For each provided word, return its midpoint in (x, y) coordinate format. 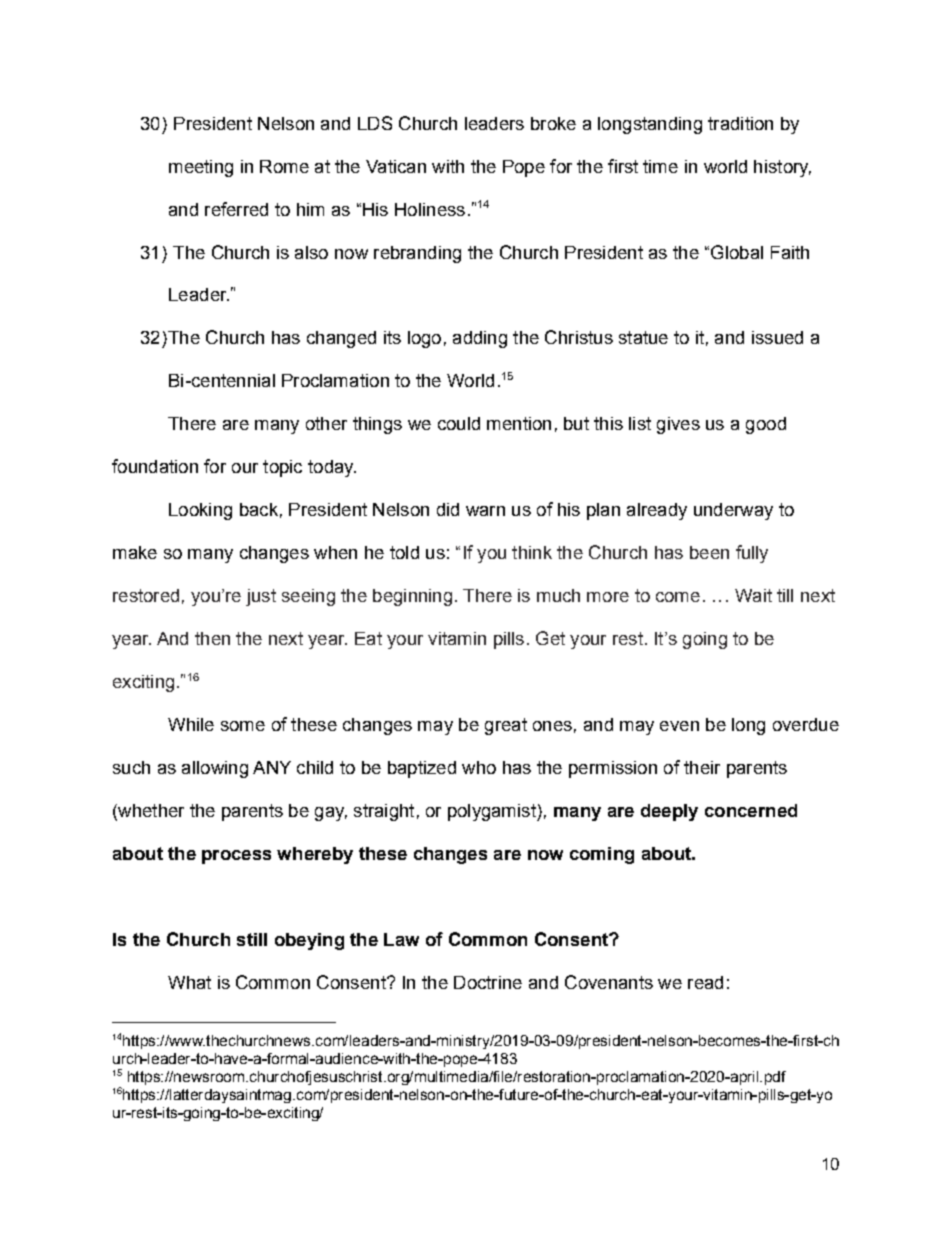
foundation (155, 466)
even (679, 726)
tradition (740, 123)
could (459, 423)
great (506, 726)
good (766, 425)
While (191, 724)
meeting (201, 168)
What (189, 982)
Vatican (396, 166)
